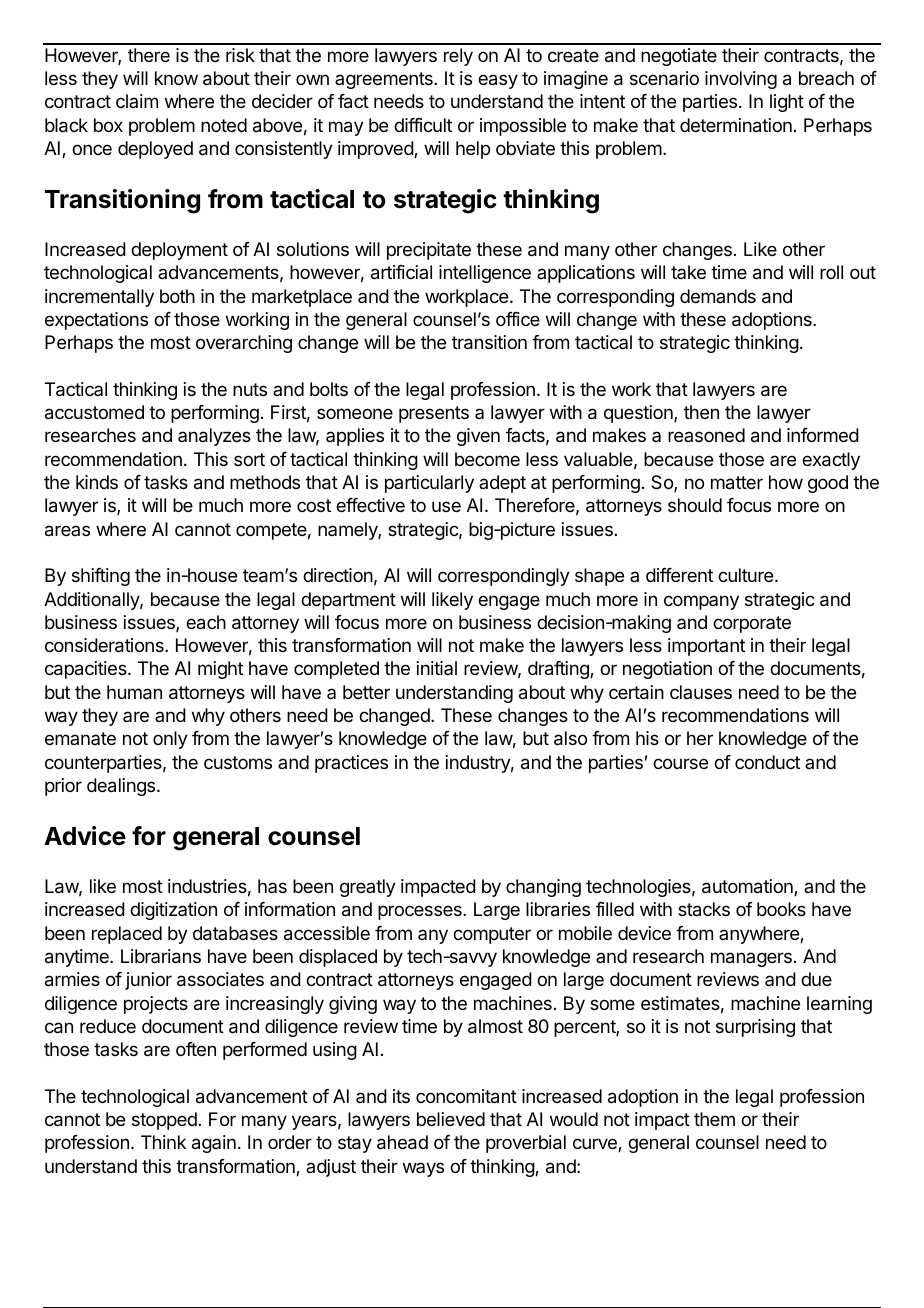  What do you see at coordinates (164, 1121) in the screenshot?
I see `stopped` at bounding box center [164, 1121].
